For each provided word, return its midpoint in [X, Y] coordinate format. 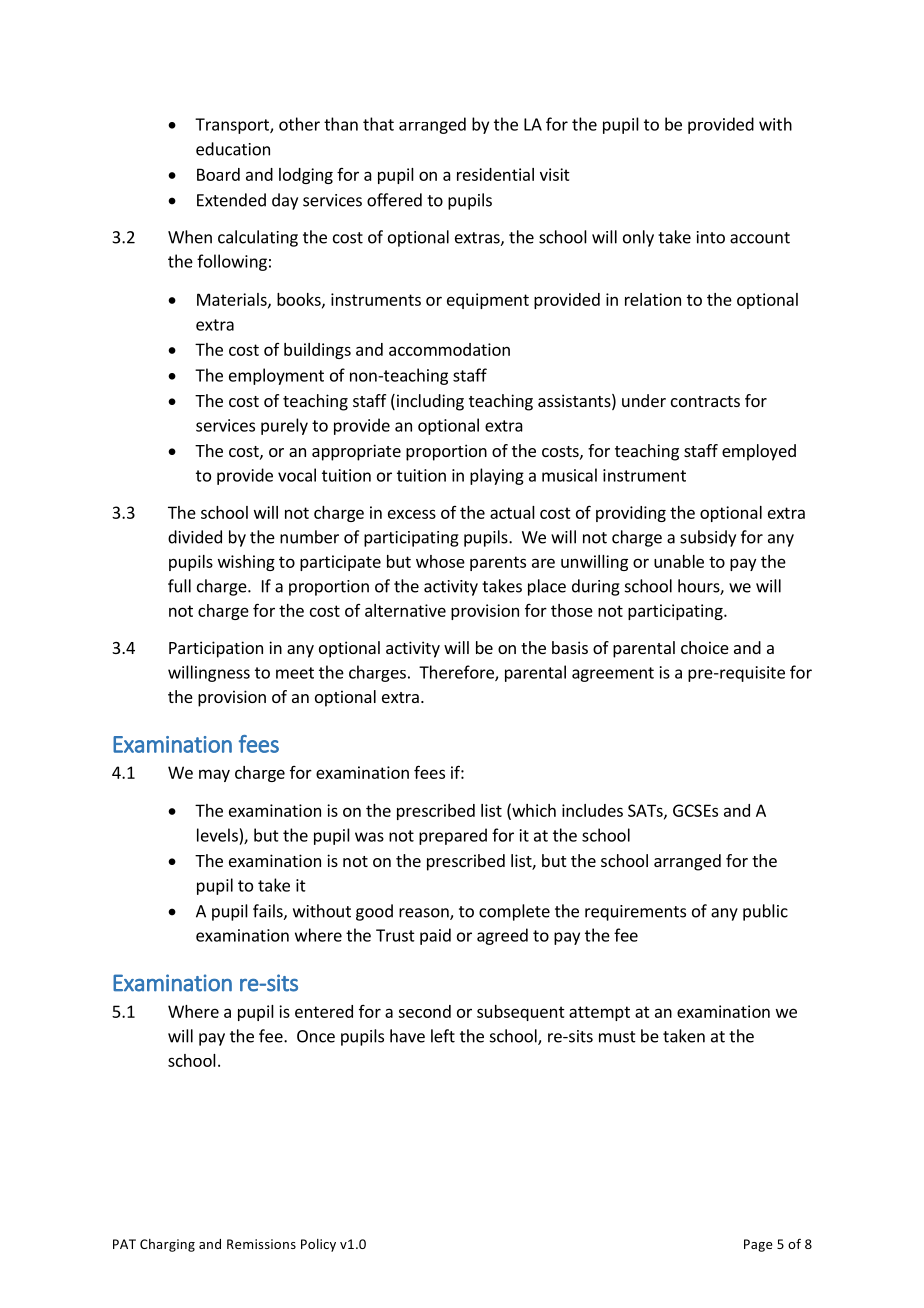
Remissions [261, 1244]
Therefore [457, 673]
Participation [216, 649]
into [711, 237]
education [233, 149]
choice [705, 647]
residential [495, 174]
